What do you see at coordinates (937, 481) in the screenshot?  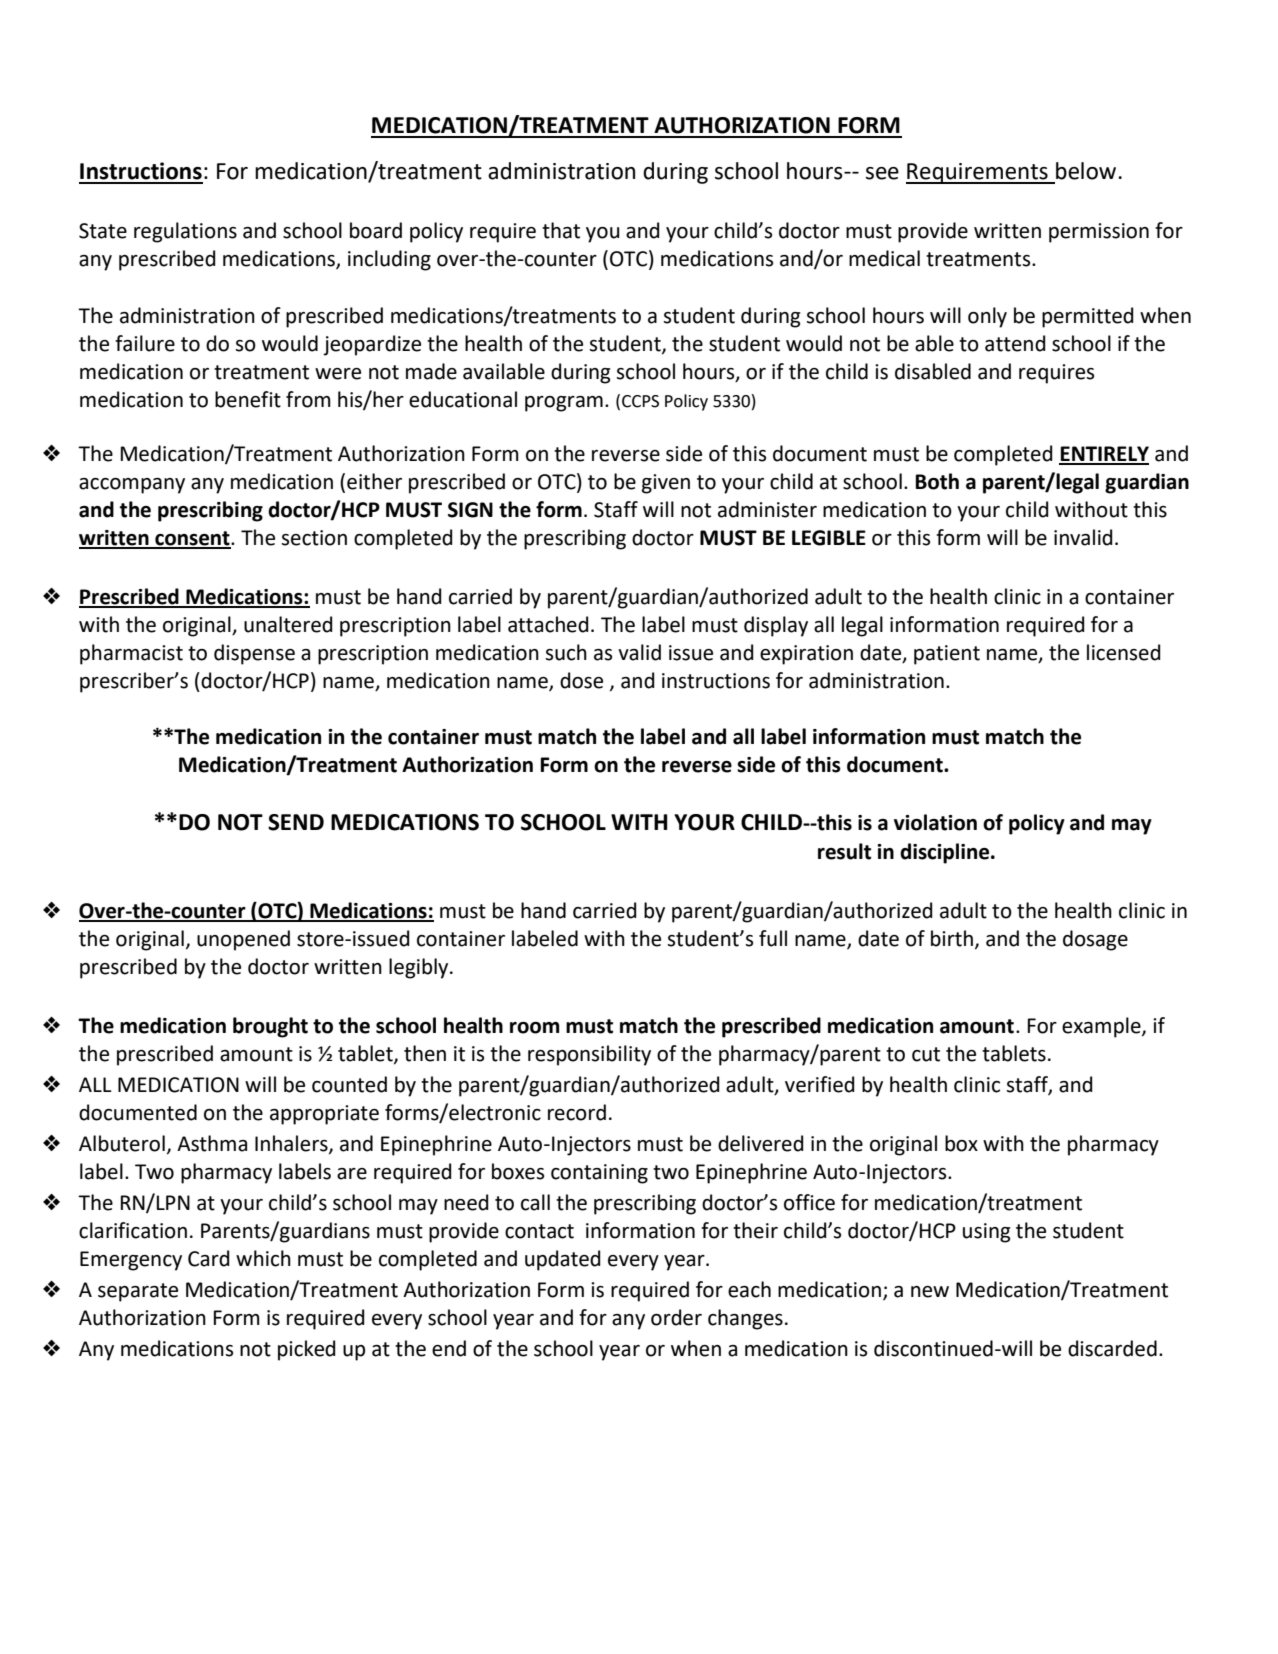 I see `Both` at bounding box center [937, 481].
